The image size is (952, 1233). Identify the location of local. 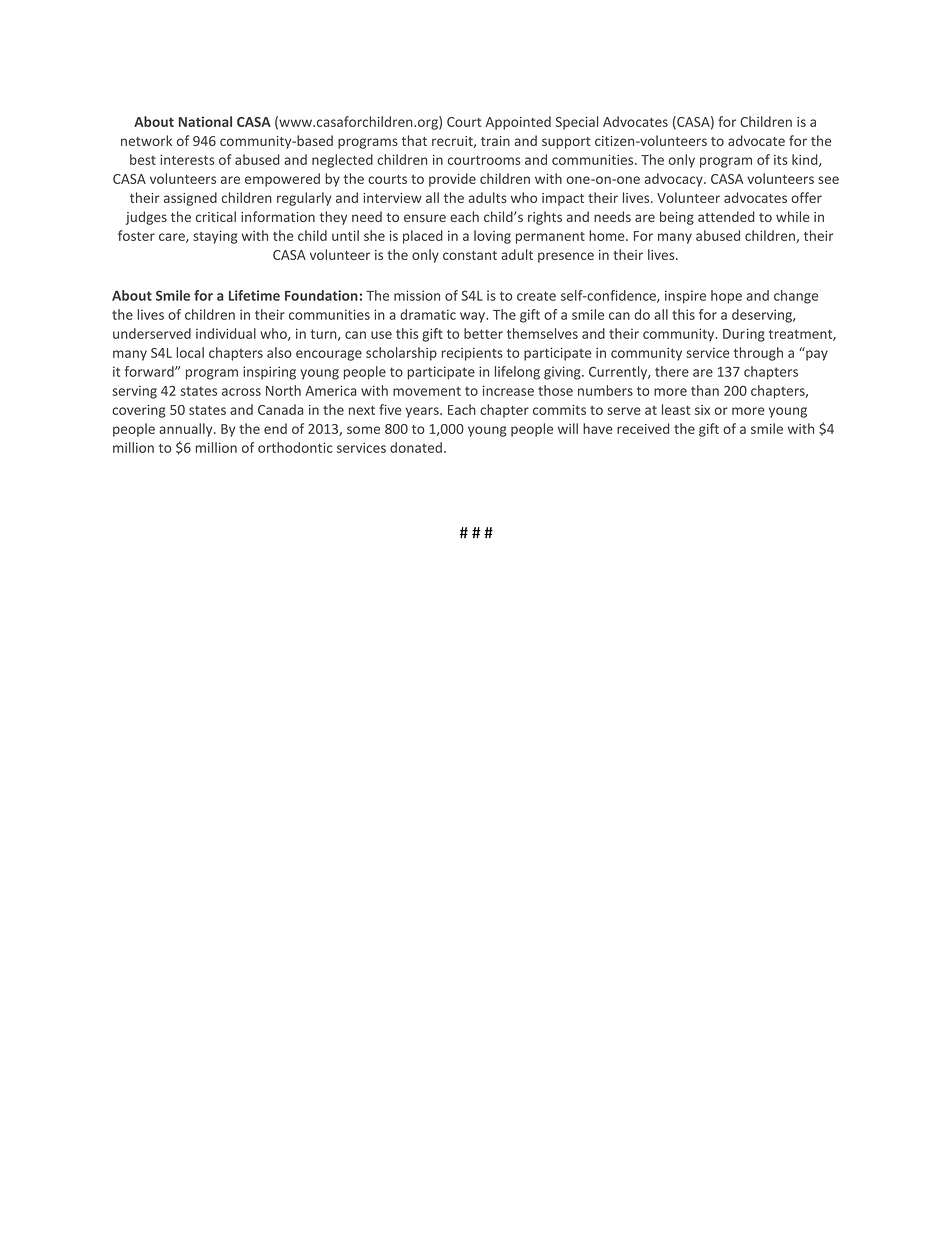
(190, 352).
